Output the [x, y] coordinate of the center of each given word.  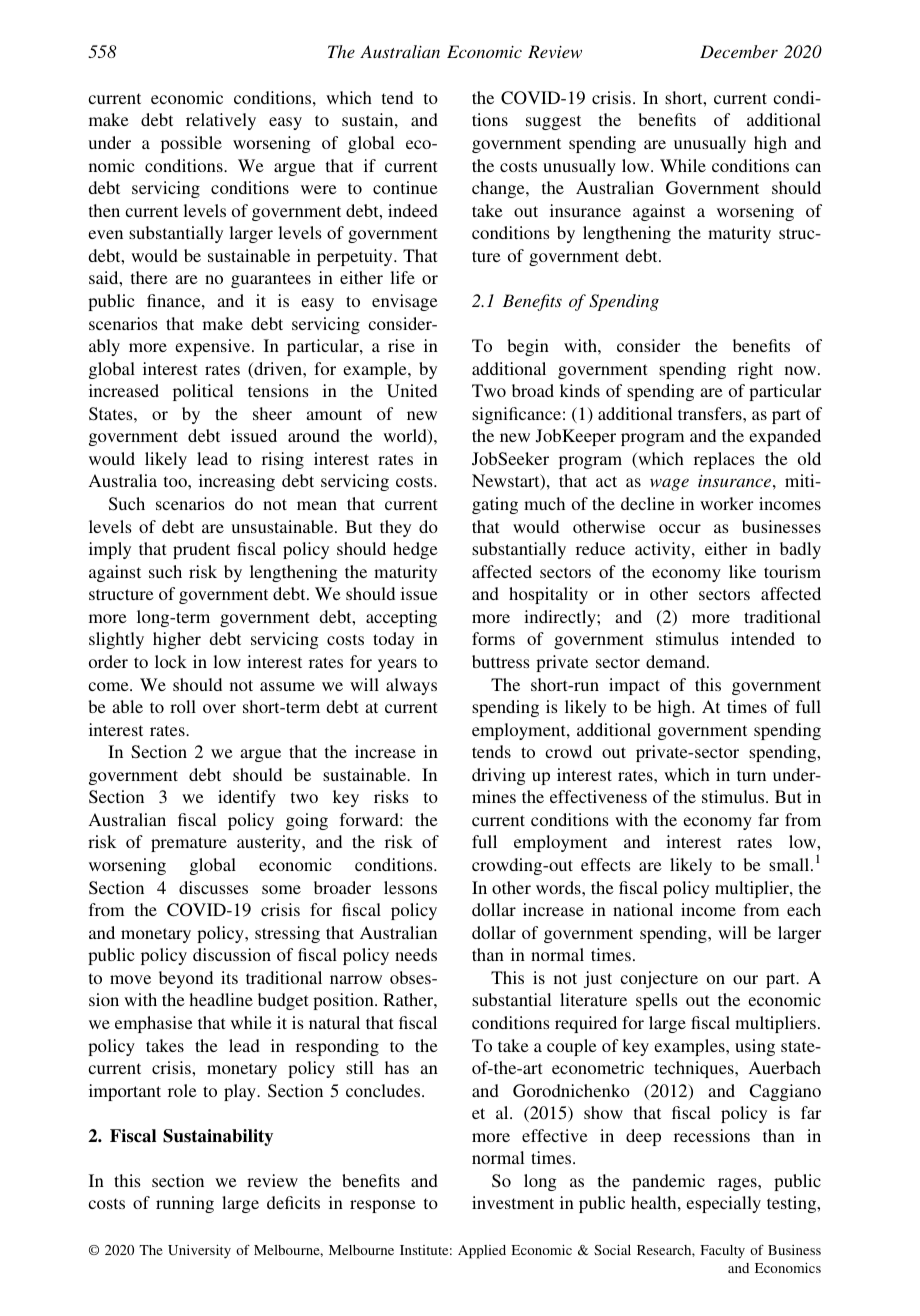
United [412, 391]
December [739, 51]
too [176, 481]
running [185, 1204]
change [499, 189]
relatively [221, 121]
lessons [410, 887]
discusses [213, 887]
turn [751, 775]
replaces [724, 460]
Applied [482, 1252]
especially [723, 1204]
